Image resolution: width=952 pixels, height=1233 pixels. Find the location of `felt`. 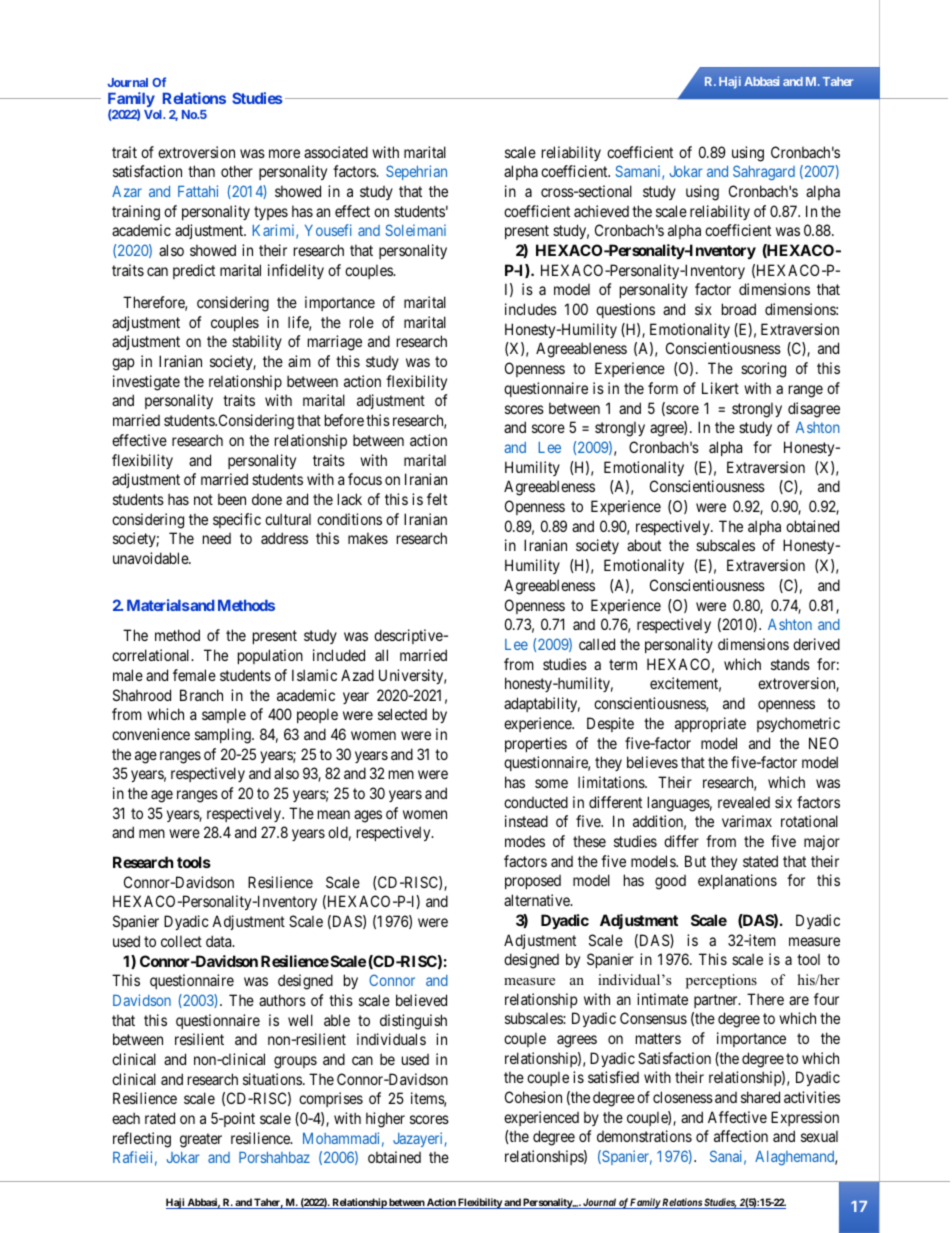

felt is located at coordinates (437, 499).
